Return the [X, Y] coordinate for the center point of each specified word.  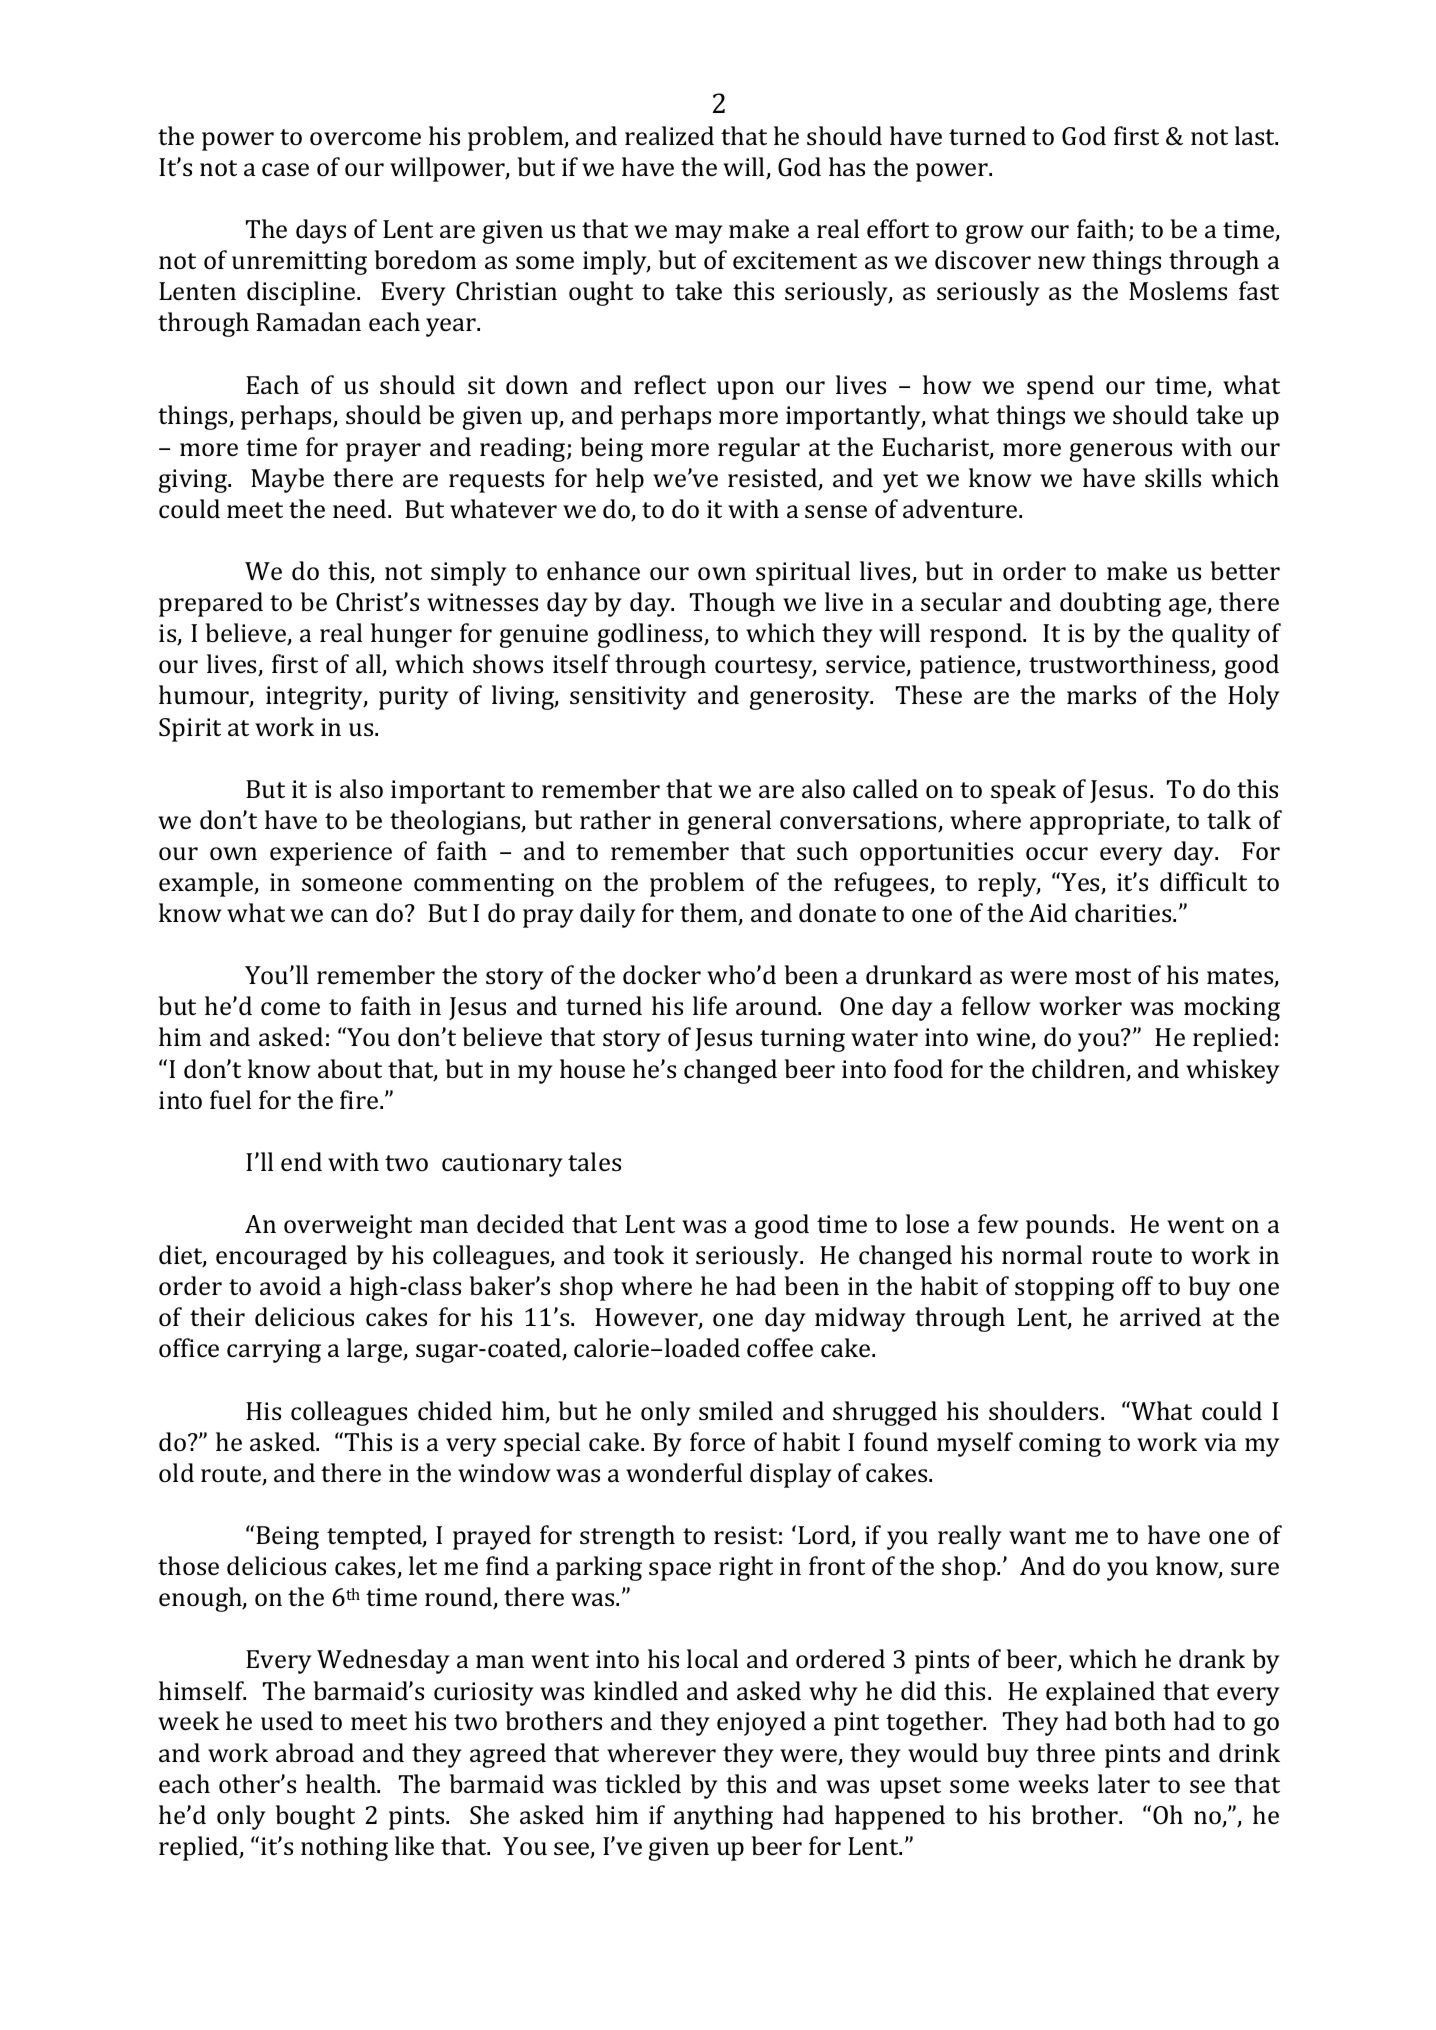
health [342, 1784]
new [1062, 263]
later [1124, 1784]
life [710, 1006]
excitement [795, 260]
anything [723, 1817]
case [285, 170]
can [349, 916]
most [1103, 976]
